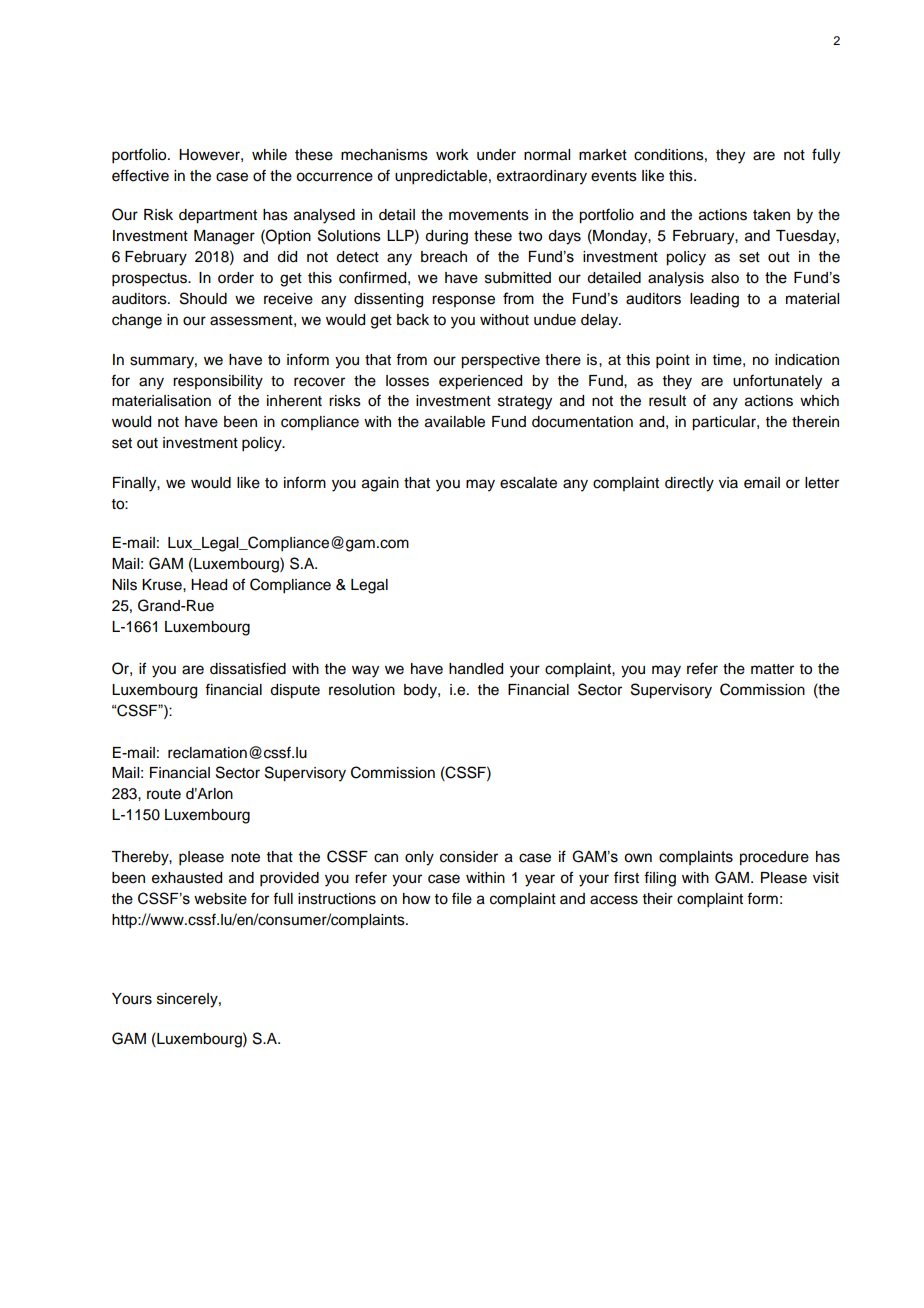 Image resolution: width=924 pixels, height=1308 pixels. What do you see at coordinates (218, 382) in the document?
I see `responsibility` at bounding box center [218, 382].
